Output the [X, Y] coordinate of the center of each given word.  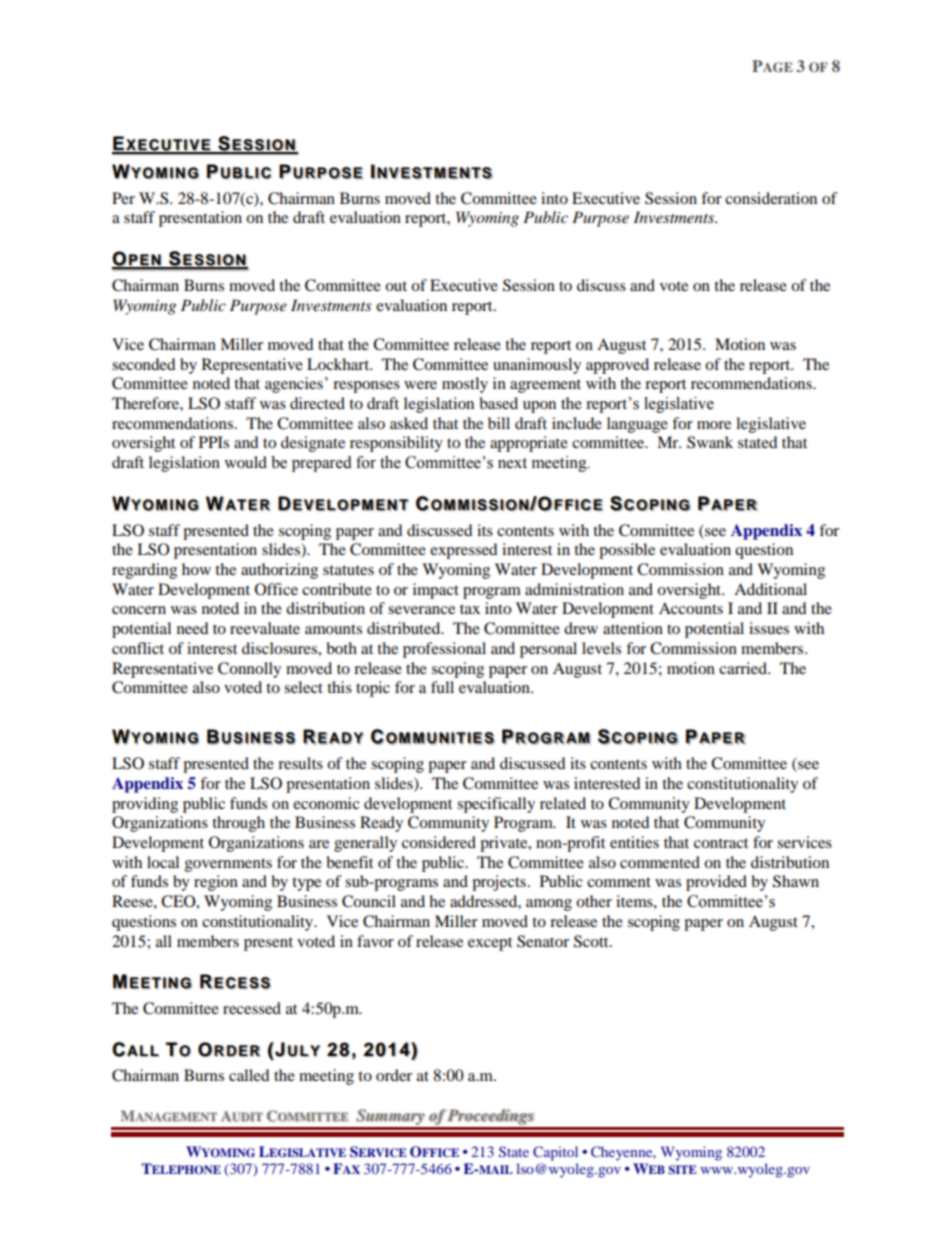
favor [375, 941]
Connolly [249, 670]
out [396, 286]
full [442, 687]
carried [744, 668]
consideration [771, 198]
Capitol [555, 1153]
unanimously [537, 366]
